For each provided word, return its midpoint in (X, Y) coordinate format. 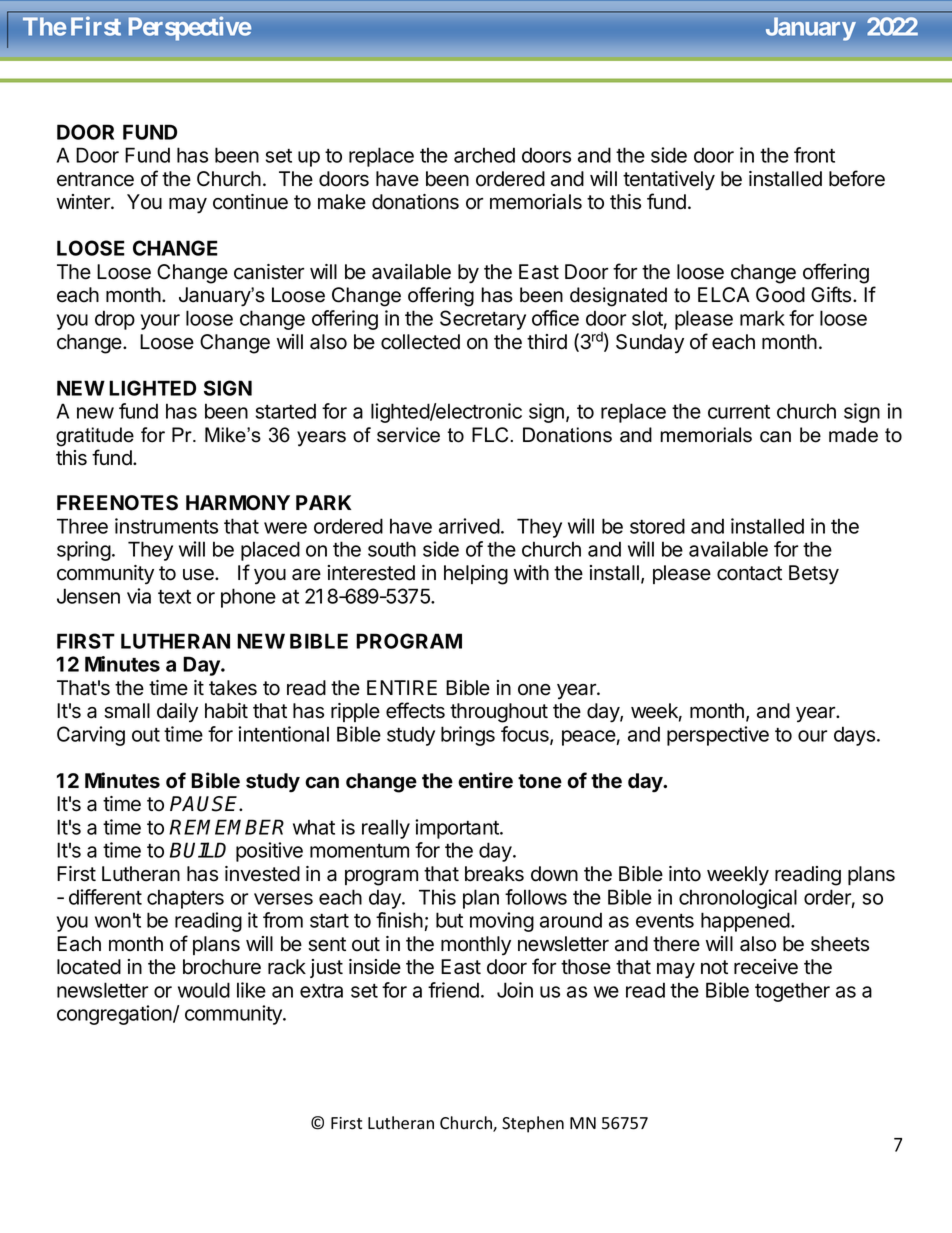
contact (749, 573)
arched (484, 155)
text (174, 597)
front (814, 155)
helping (476, 575)
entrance (95, 179)
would (204, 990)
